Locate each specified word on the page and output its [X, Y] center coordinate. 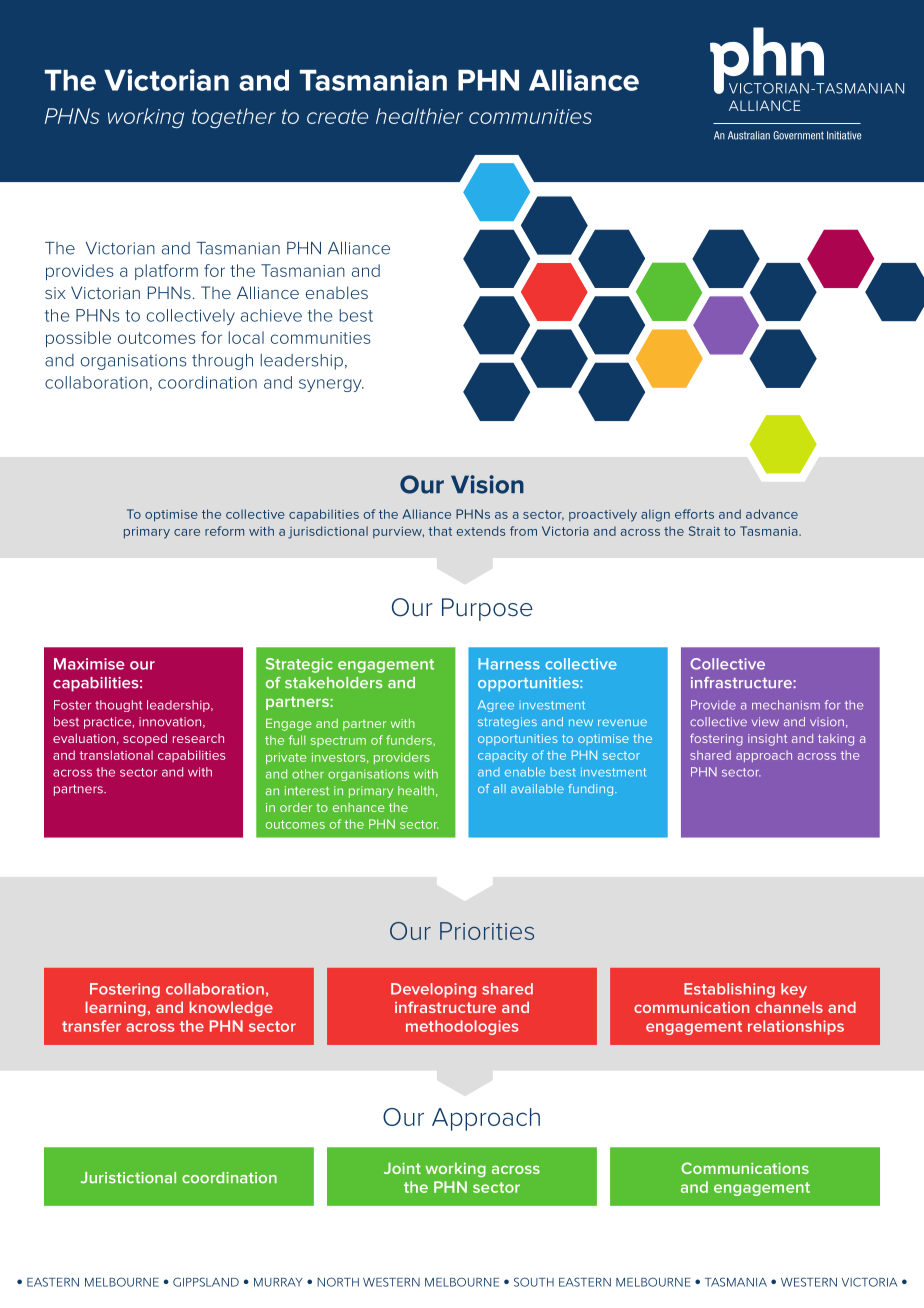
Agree [496, 706]
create [337, 116]
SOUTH [534, 1282]
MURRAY [278, 1282]
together [234, 118]
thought [118, 706]
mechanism [786, 705]
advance [772, 514]
